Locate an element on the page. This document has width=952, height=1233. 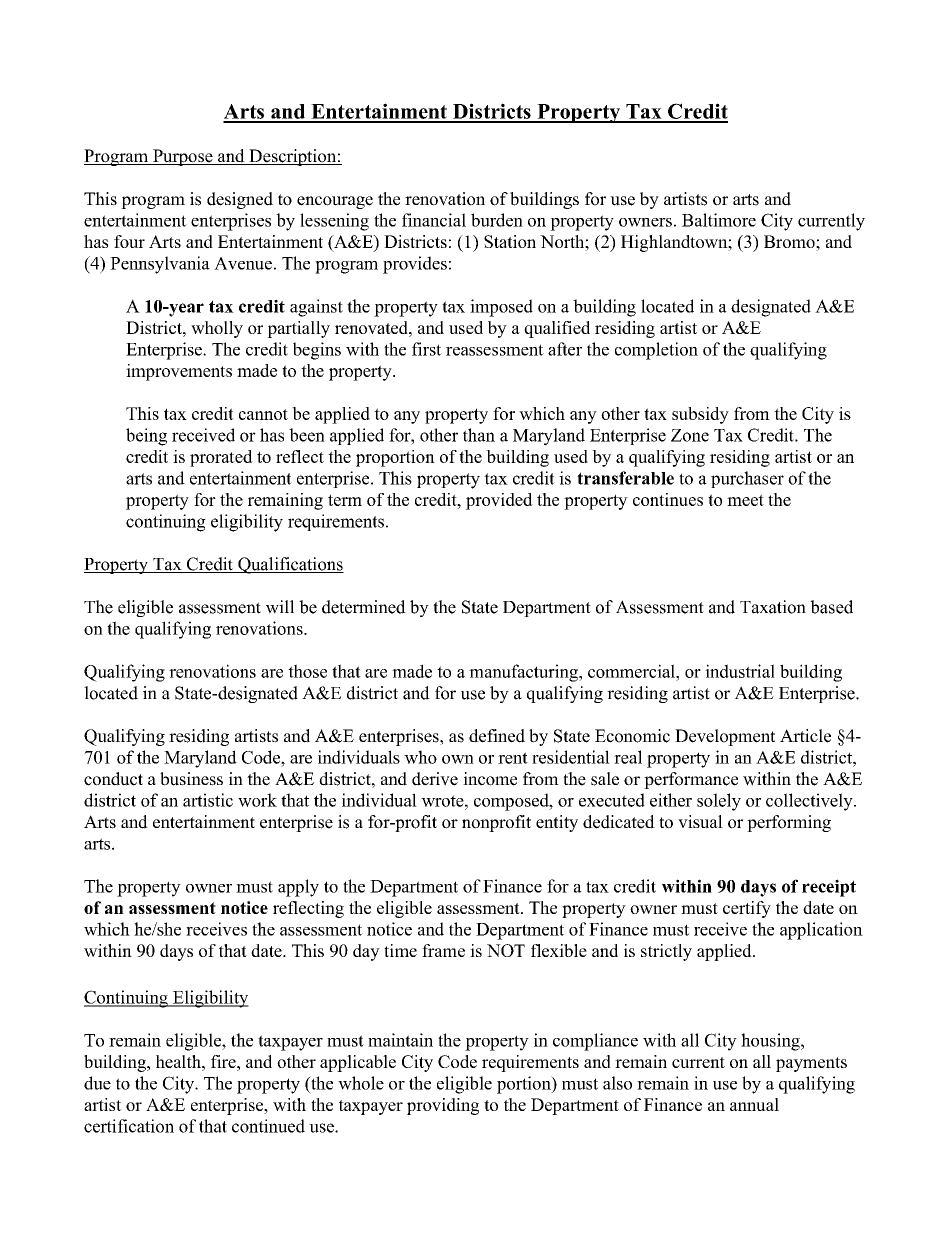
manufacturing is located at coordinates (524, 673).
